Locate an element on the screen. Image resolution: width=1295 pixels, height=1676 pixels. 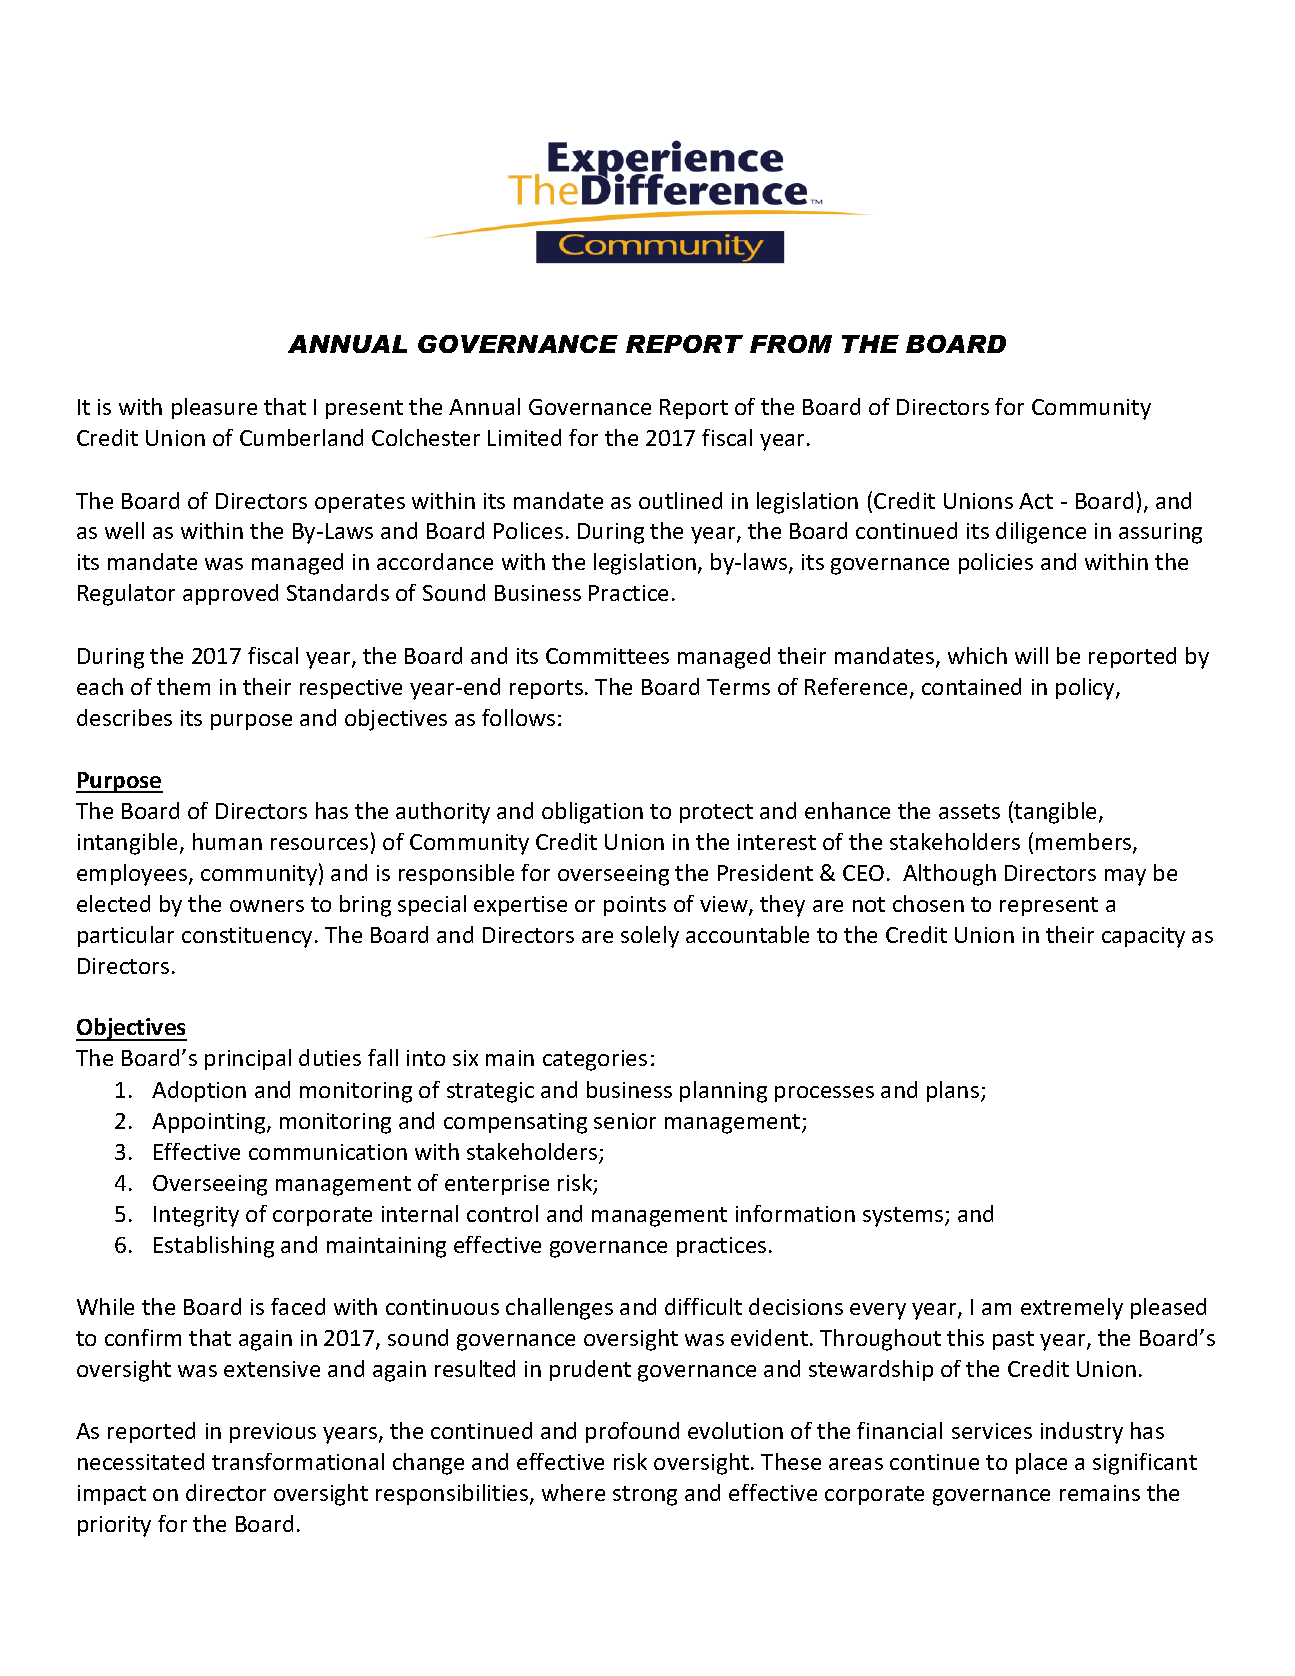
constituency is located at coordinates (247, 937).
